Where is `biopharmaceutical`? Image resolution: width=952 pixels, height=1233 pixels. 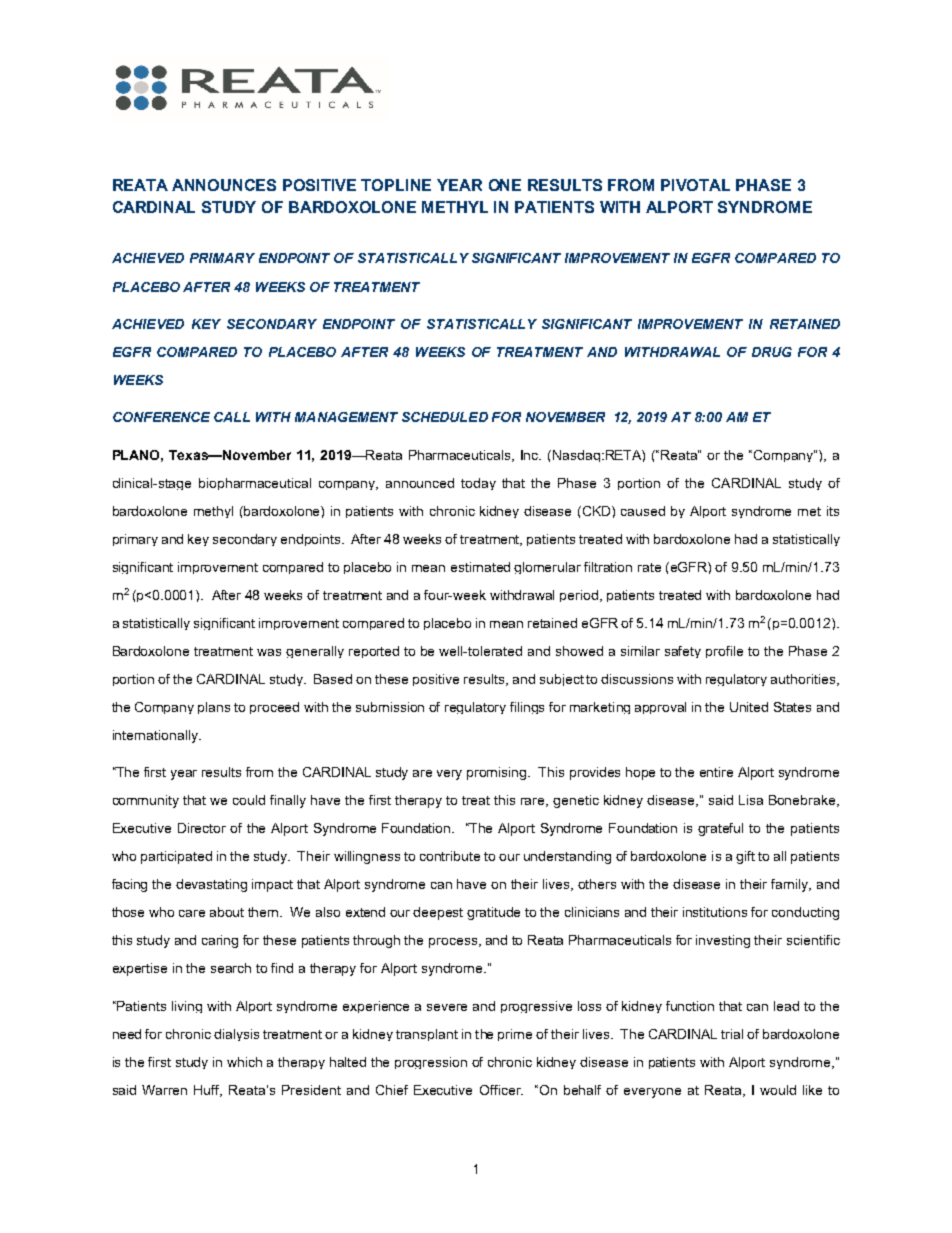 biopharmaceutical is located at coordinates (255, 484).
